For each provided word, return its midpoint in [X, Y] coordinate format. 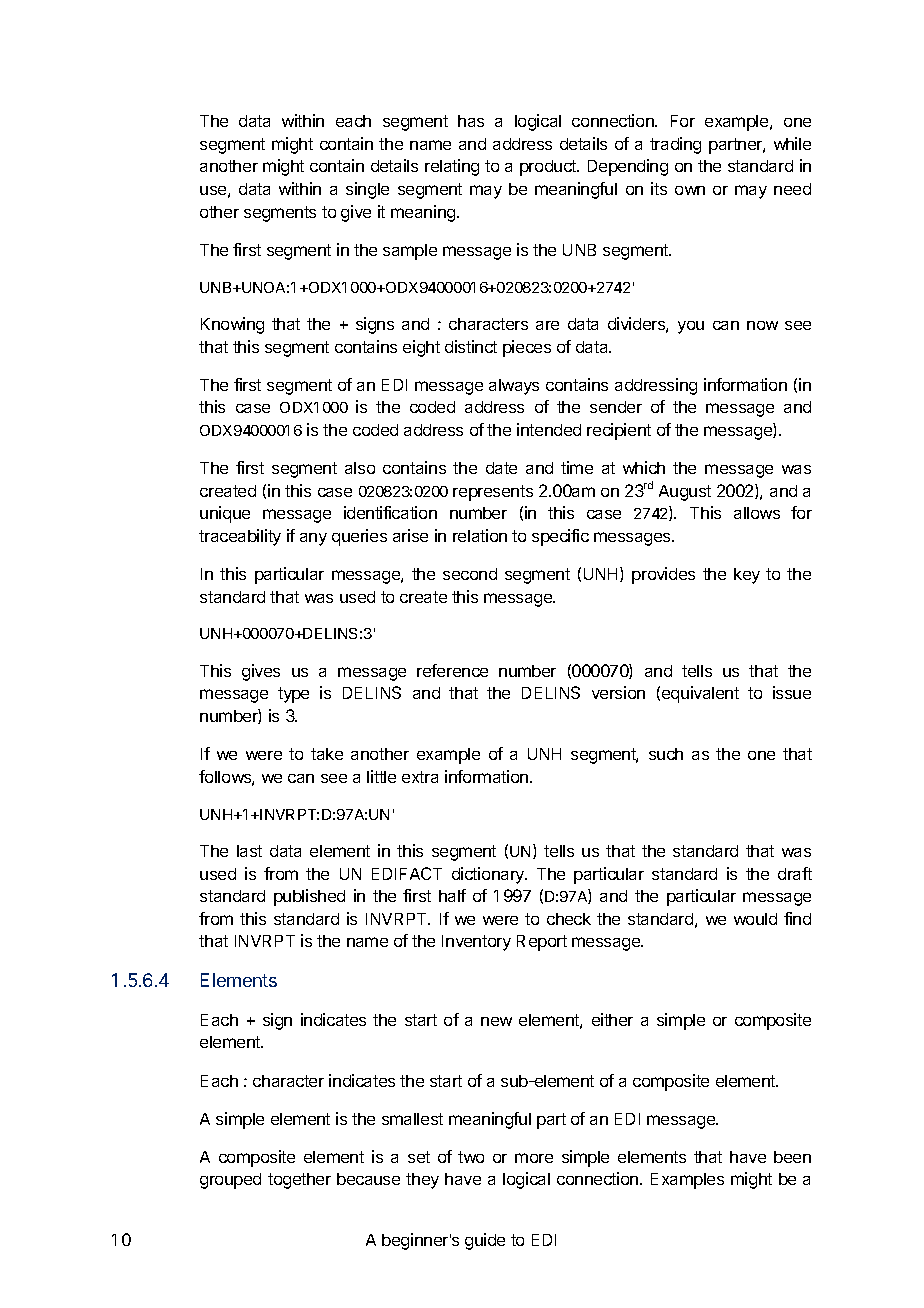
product [549, 168]
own [690, 190]
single [367, 190]
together [299, 1181]
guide [485, 1241]
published [309, 897]
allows [757, 513]
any [313, 539]
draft [795, 873]
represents [493, 493]
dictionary [489, 875]
